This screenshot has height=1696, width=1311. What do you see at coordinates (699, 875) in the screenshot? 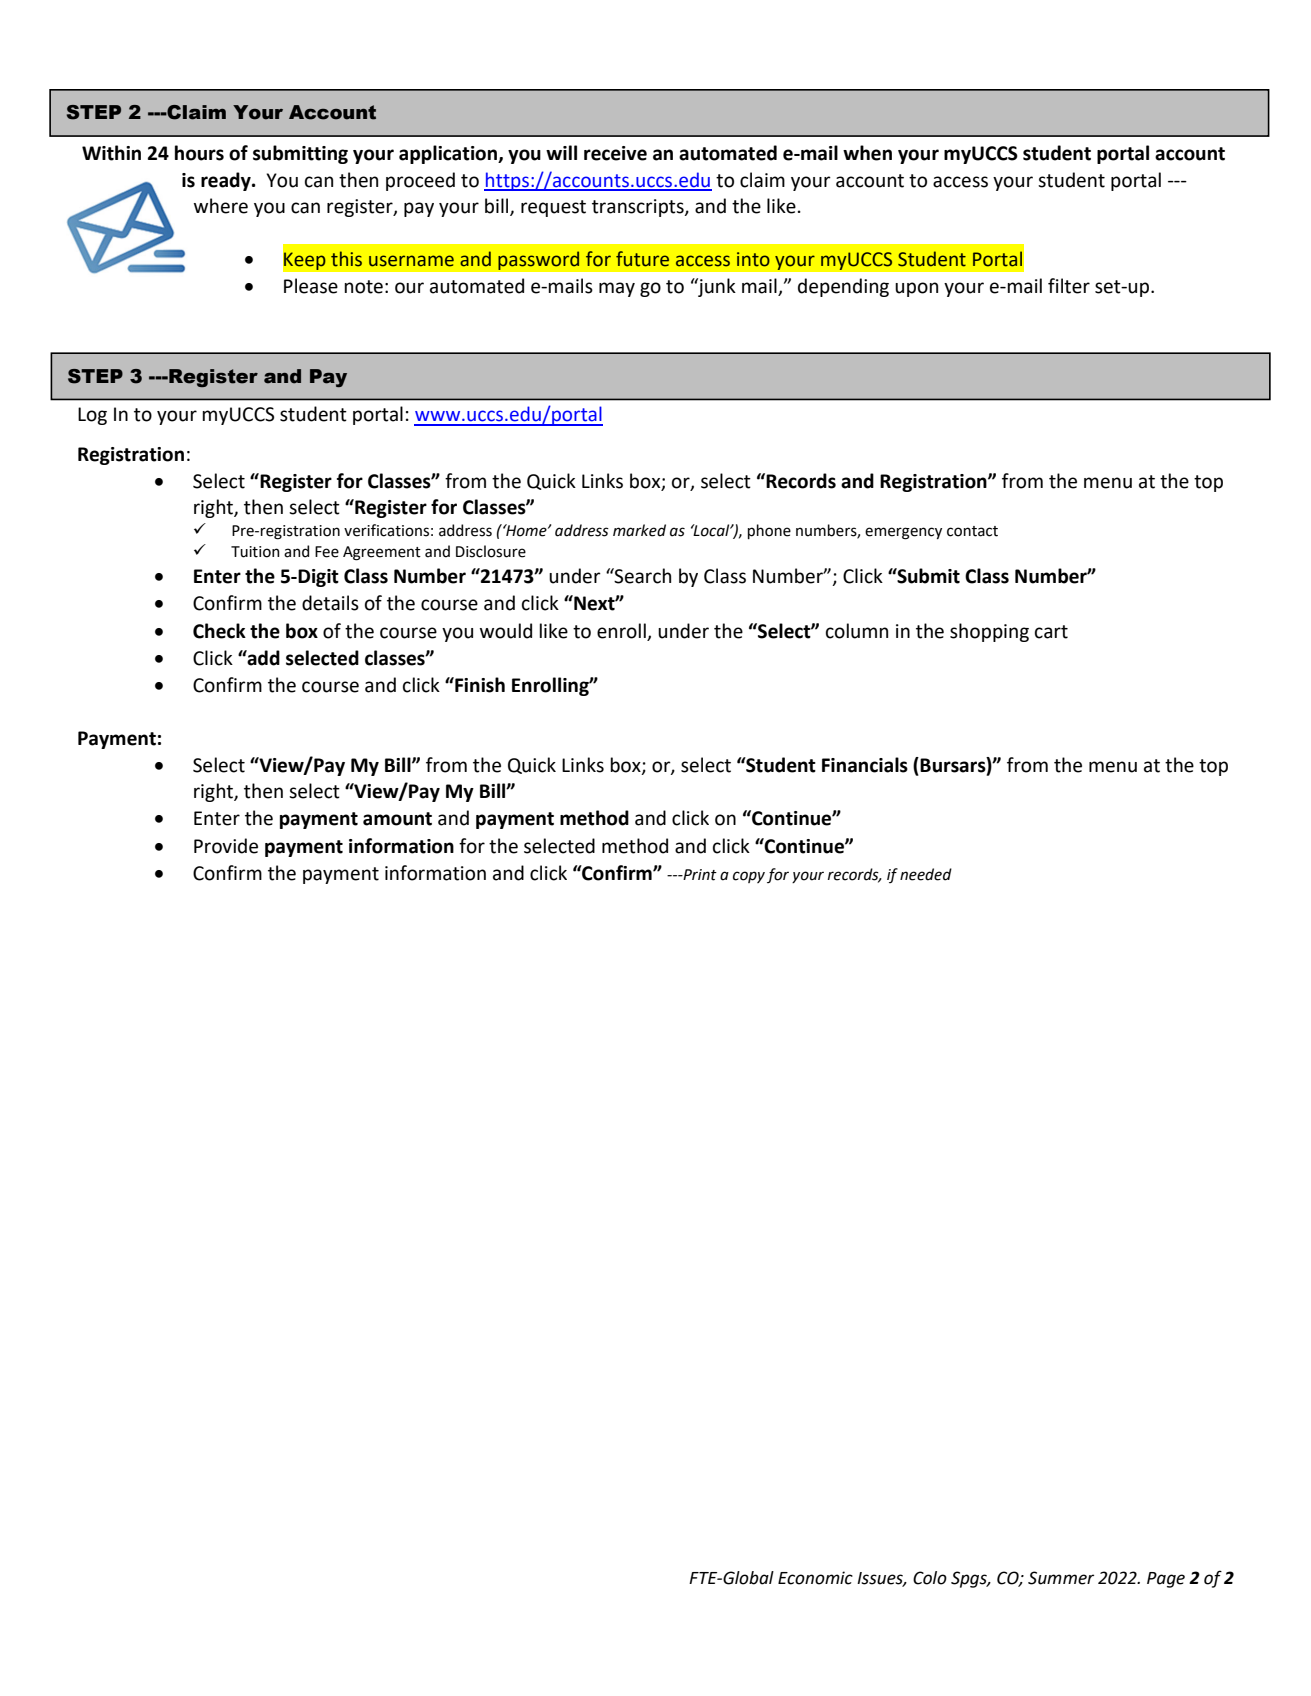
I see `Print` at bounding box center [699, 875].
